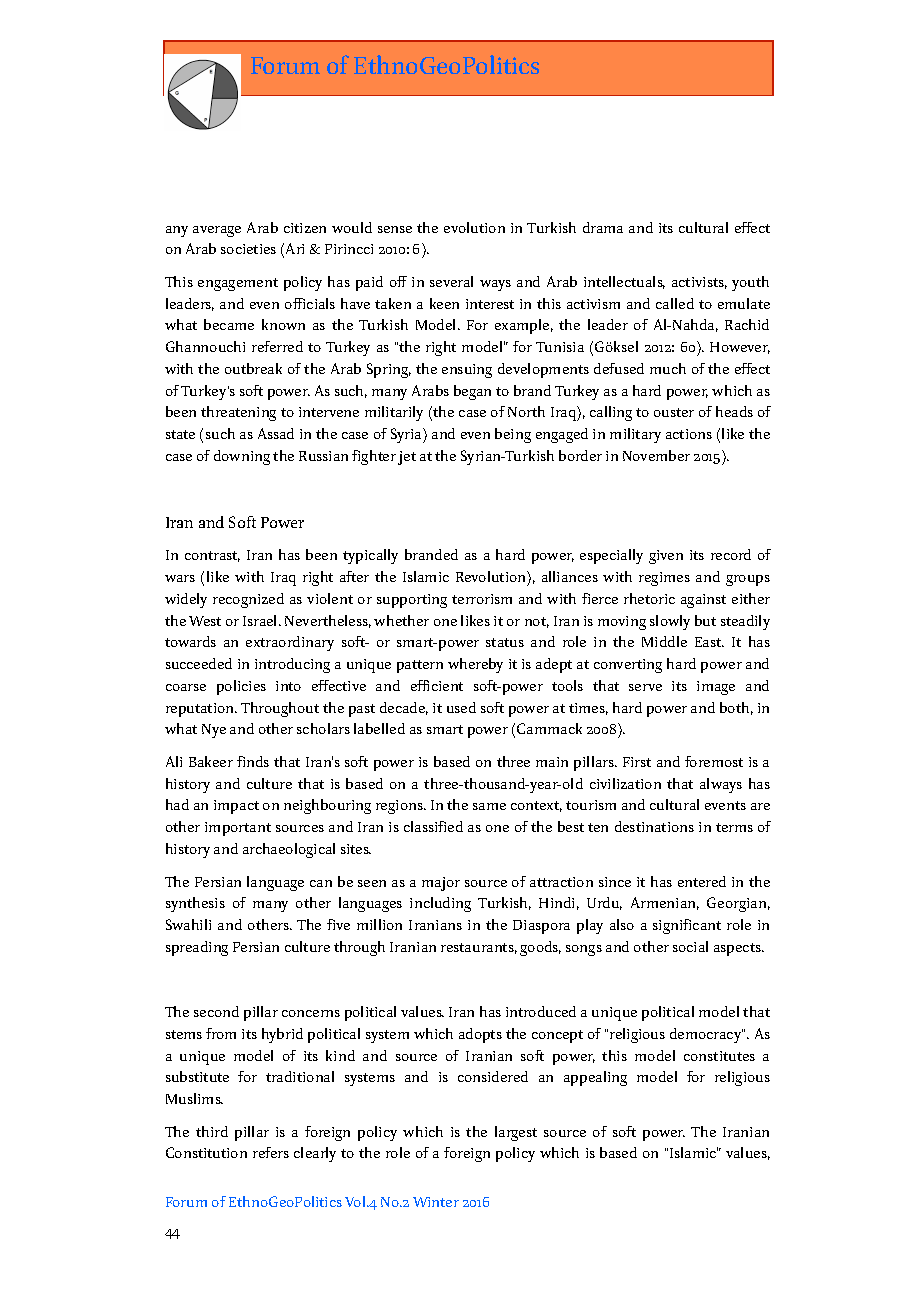  Describe the element at coordinates (719, 1056) in the screenshot. I see `constitutes` at that location.
